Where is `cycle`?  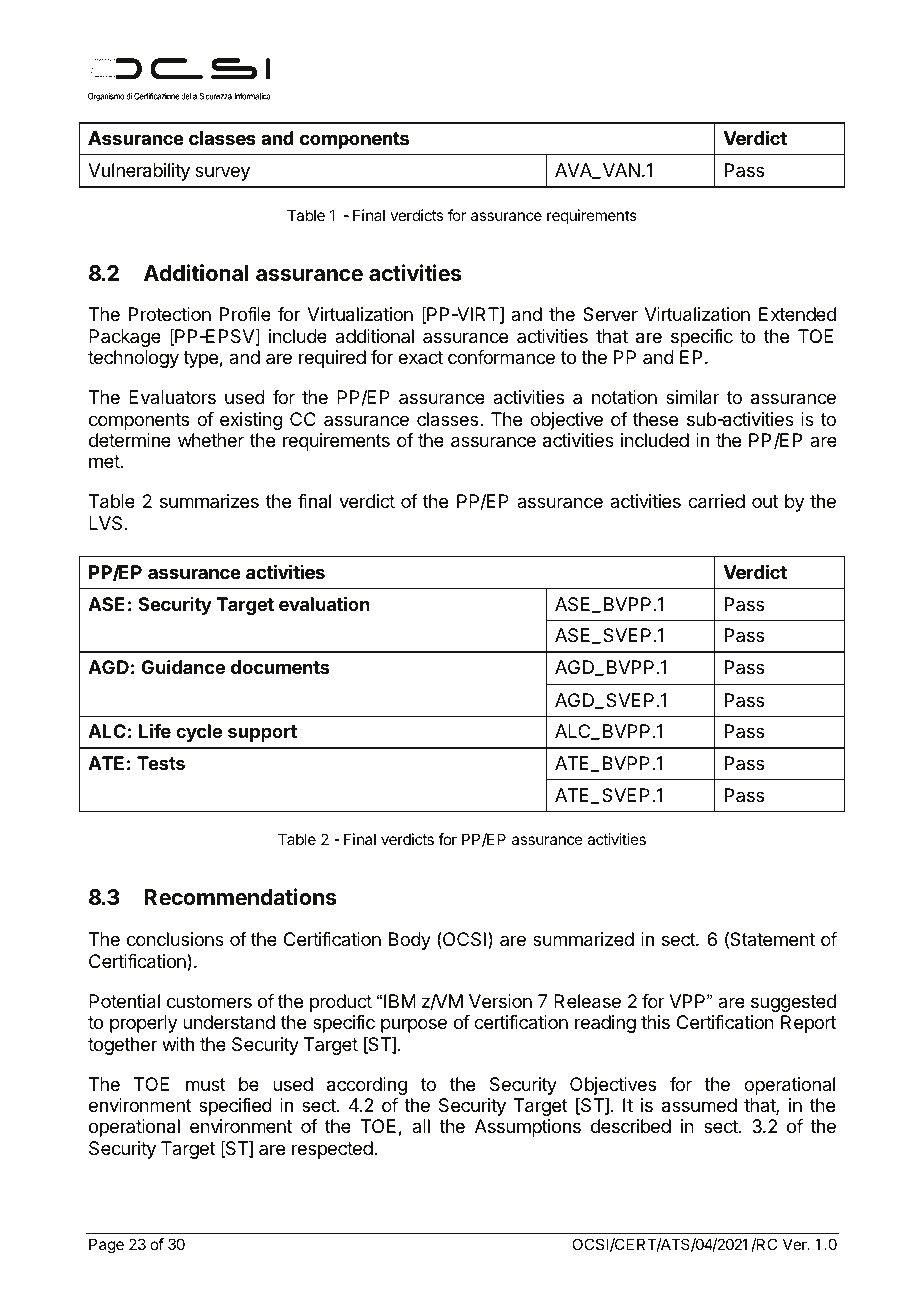 cycle is located at coordinates (199, 733).
